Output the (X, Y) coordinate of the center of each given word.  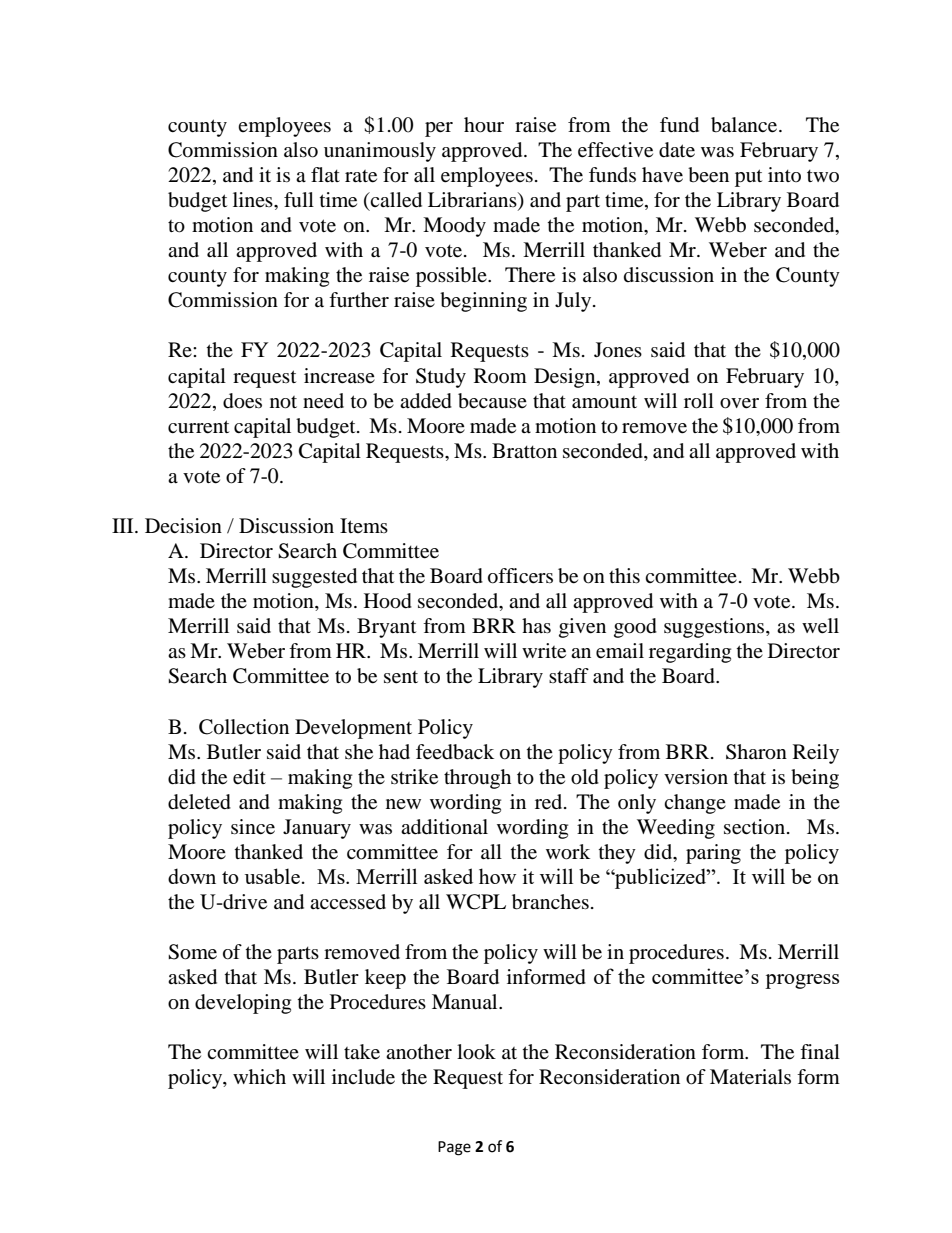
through (477, 779)
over (739, 403)
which (259, 1076)
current (198, 427)
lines (254, 199)
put (748, 178)
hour (484, 125)
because (492, 401)
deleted (199, 802)
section (754, 827)
